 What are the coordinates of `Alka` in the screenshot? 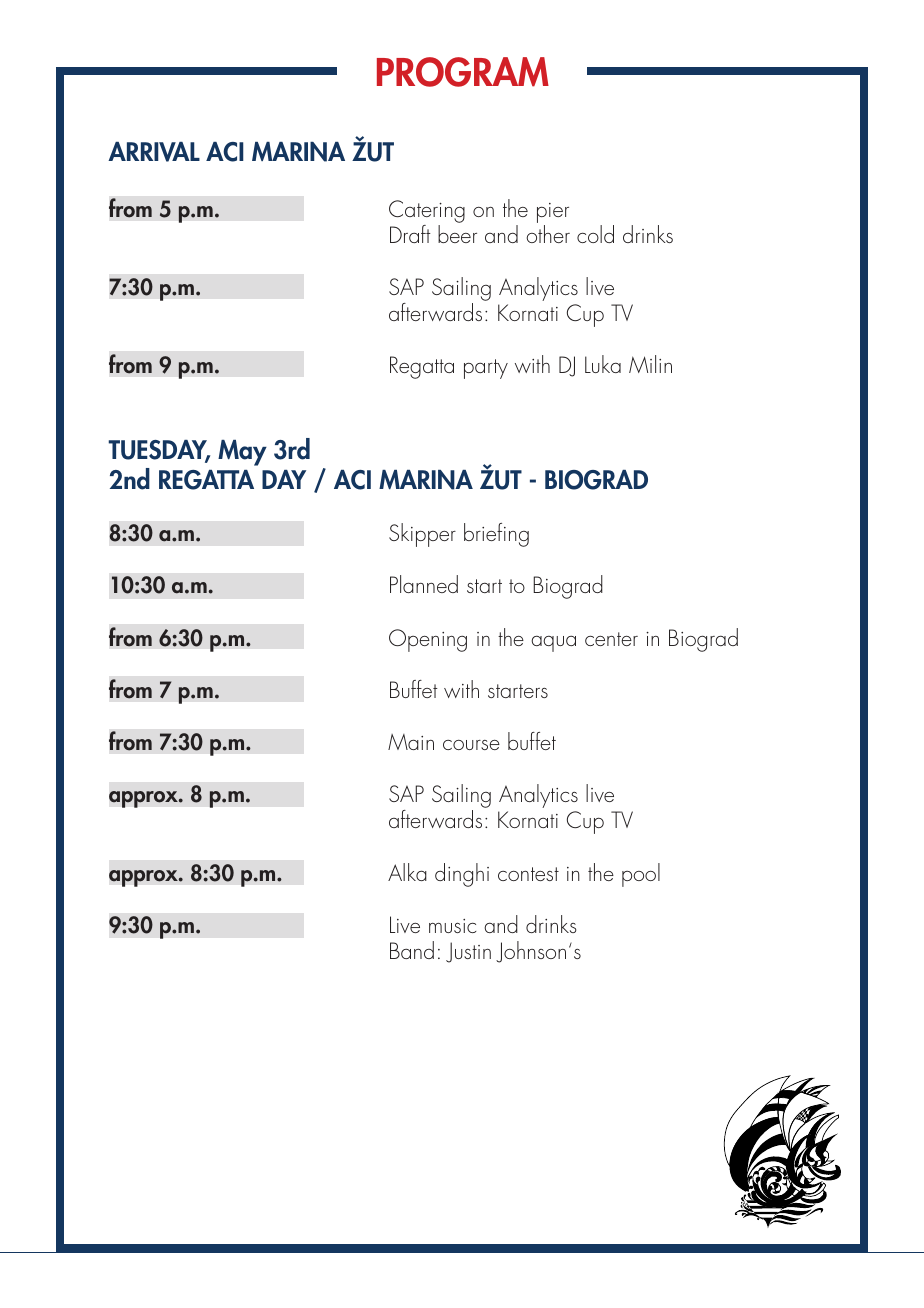 It's located at (407, 872).
